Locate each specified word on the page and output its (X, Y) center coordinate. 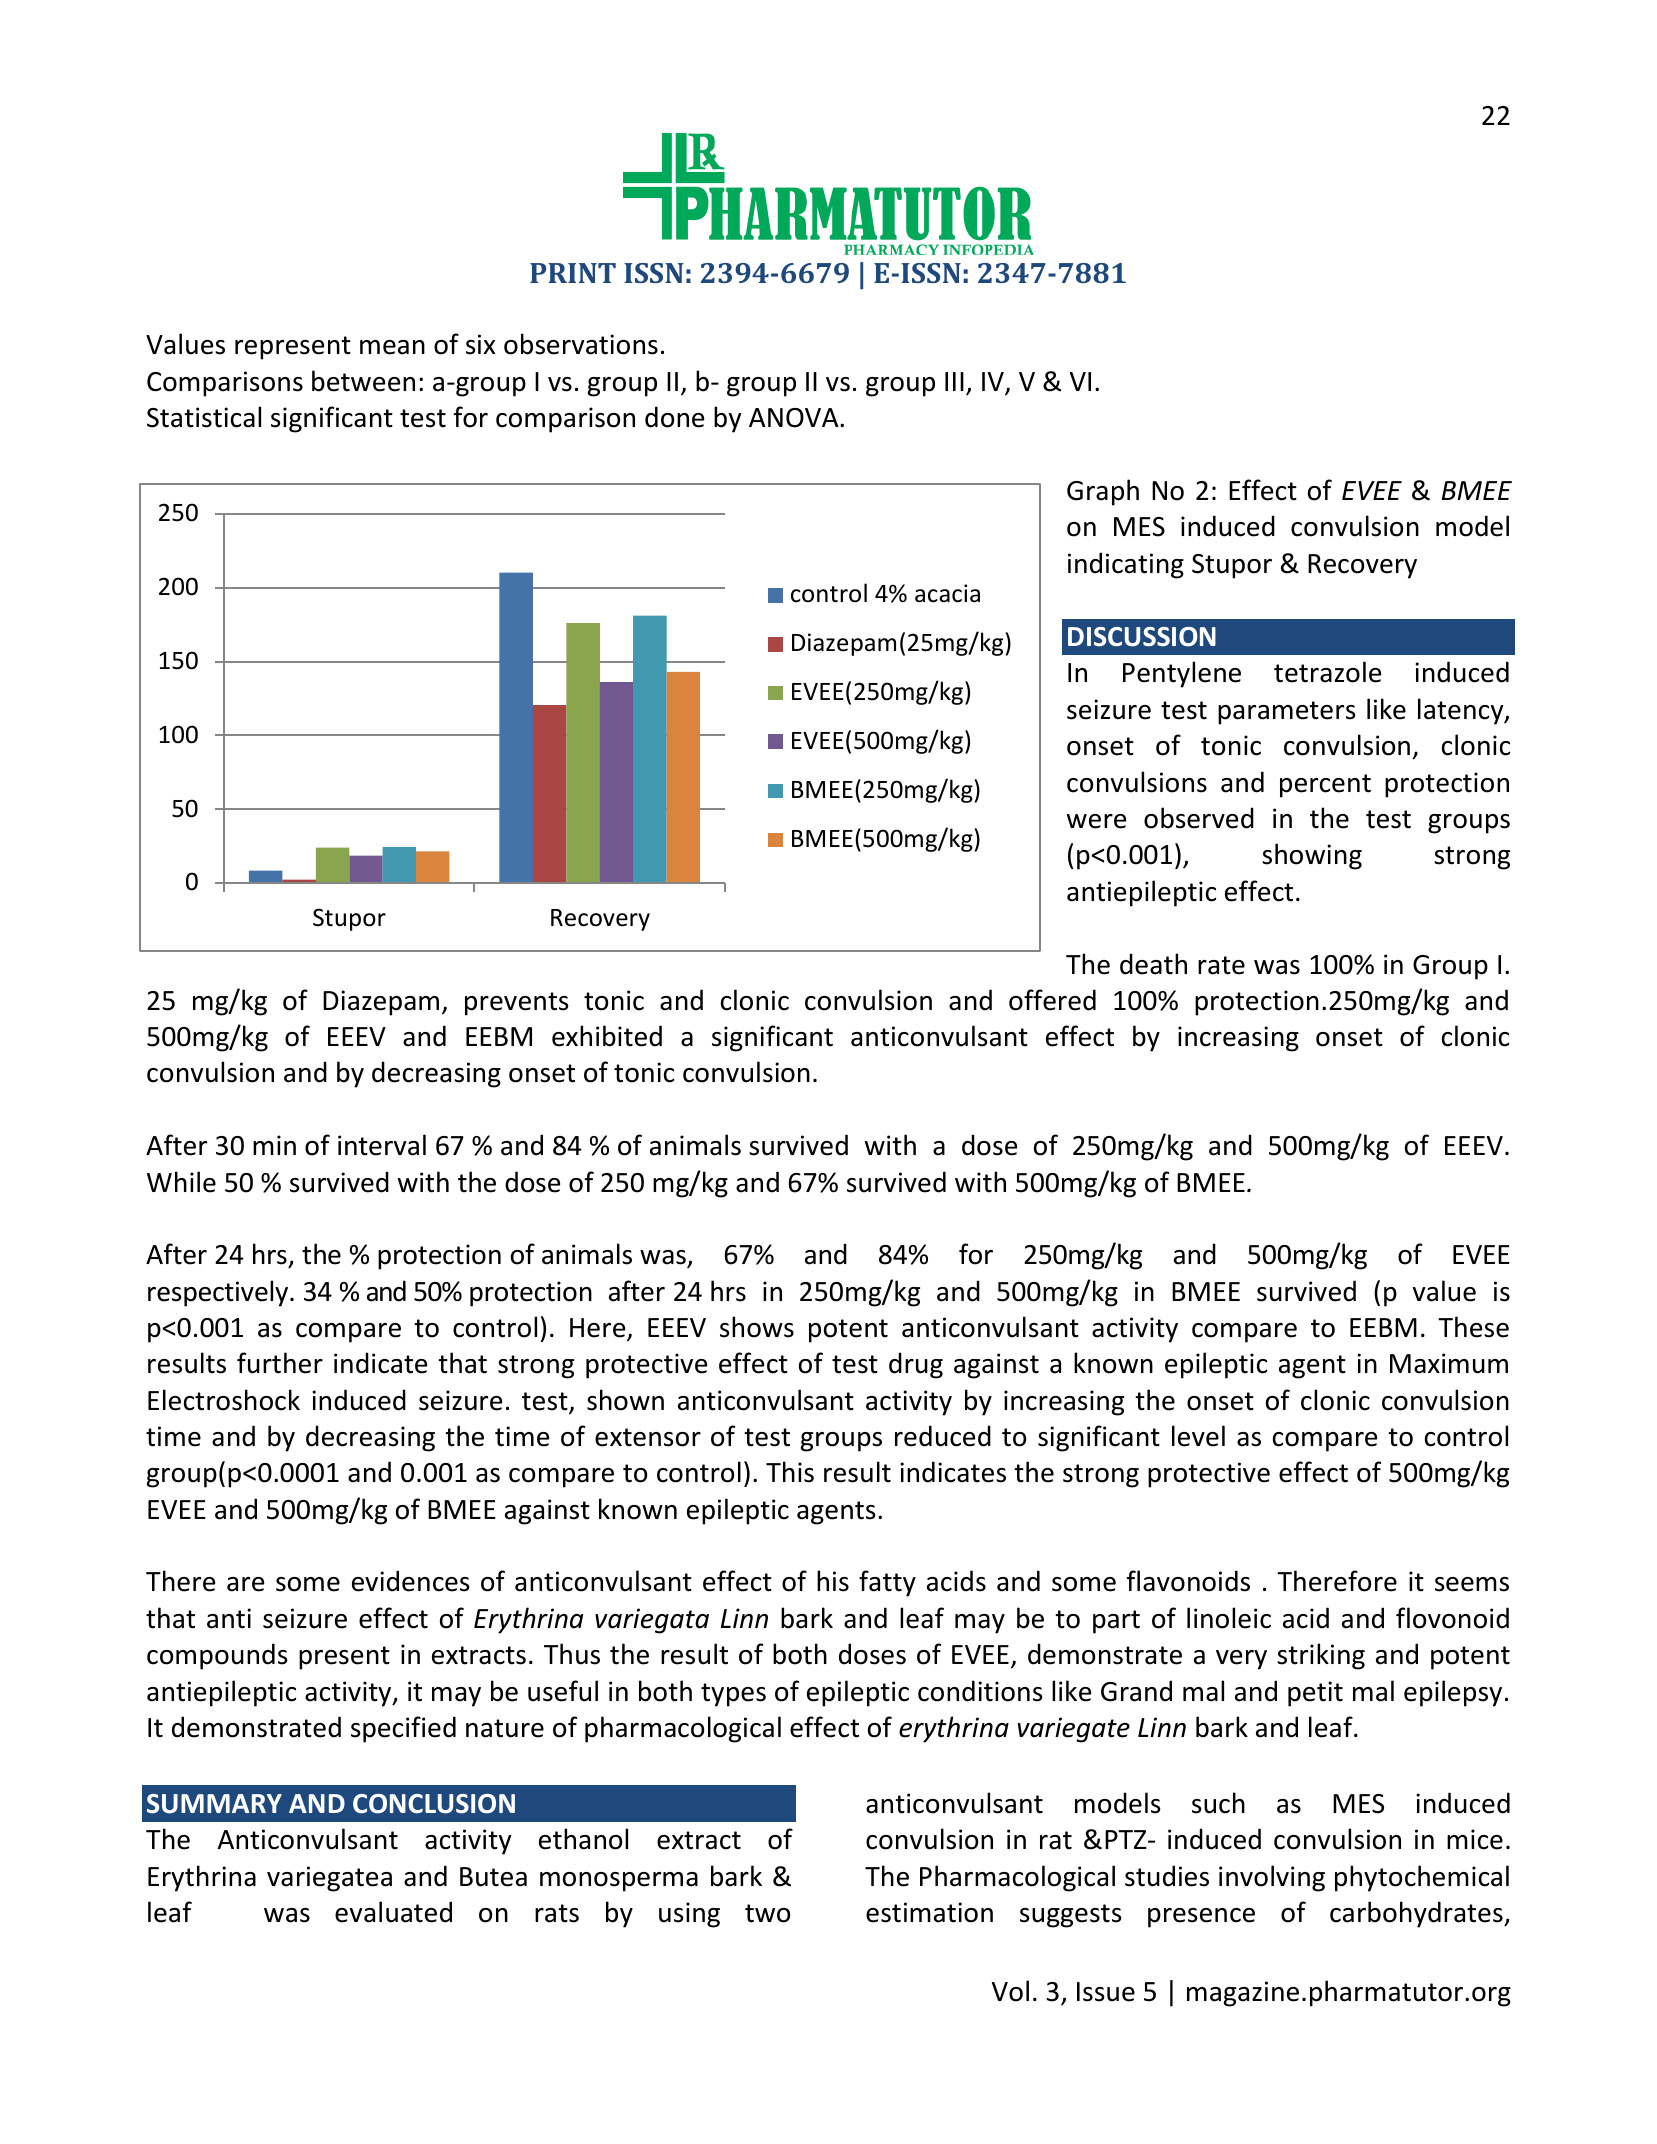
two (767, 1913)
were (1096, 821)
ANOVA (795, 418)
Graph (1103, 492)
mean (392, 347)
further (280, 1363)
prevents (516, 1004)
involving (1272, 1878)
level (1198, 1436)
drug (916, 1365)
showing (1312, 856)
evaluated (393, 1912)
